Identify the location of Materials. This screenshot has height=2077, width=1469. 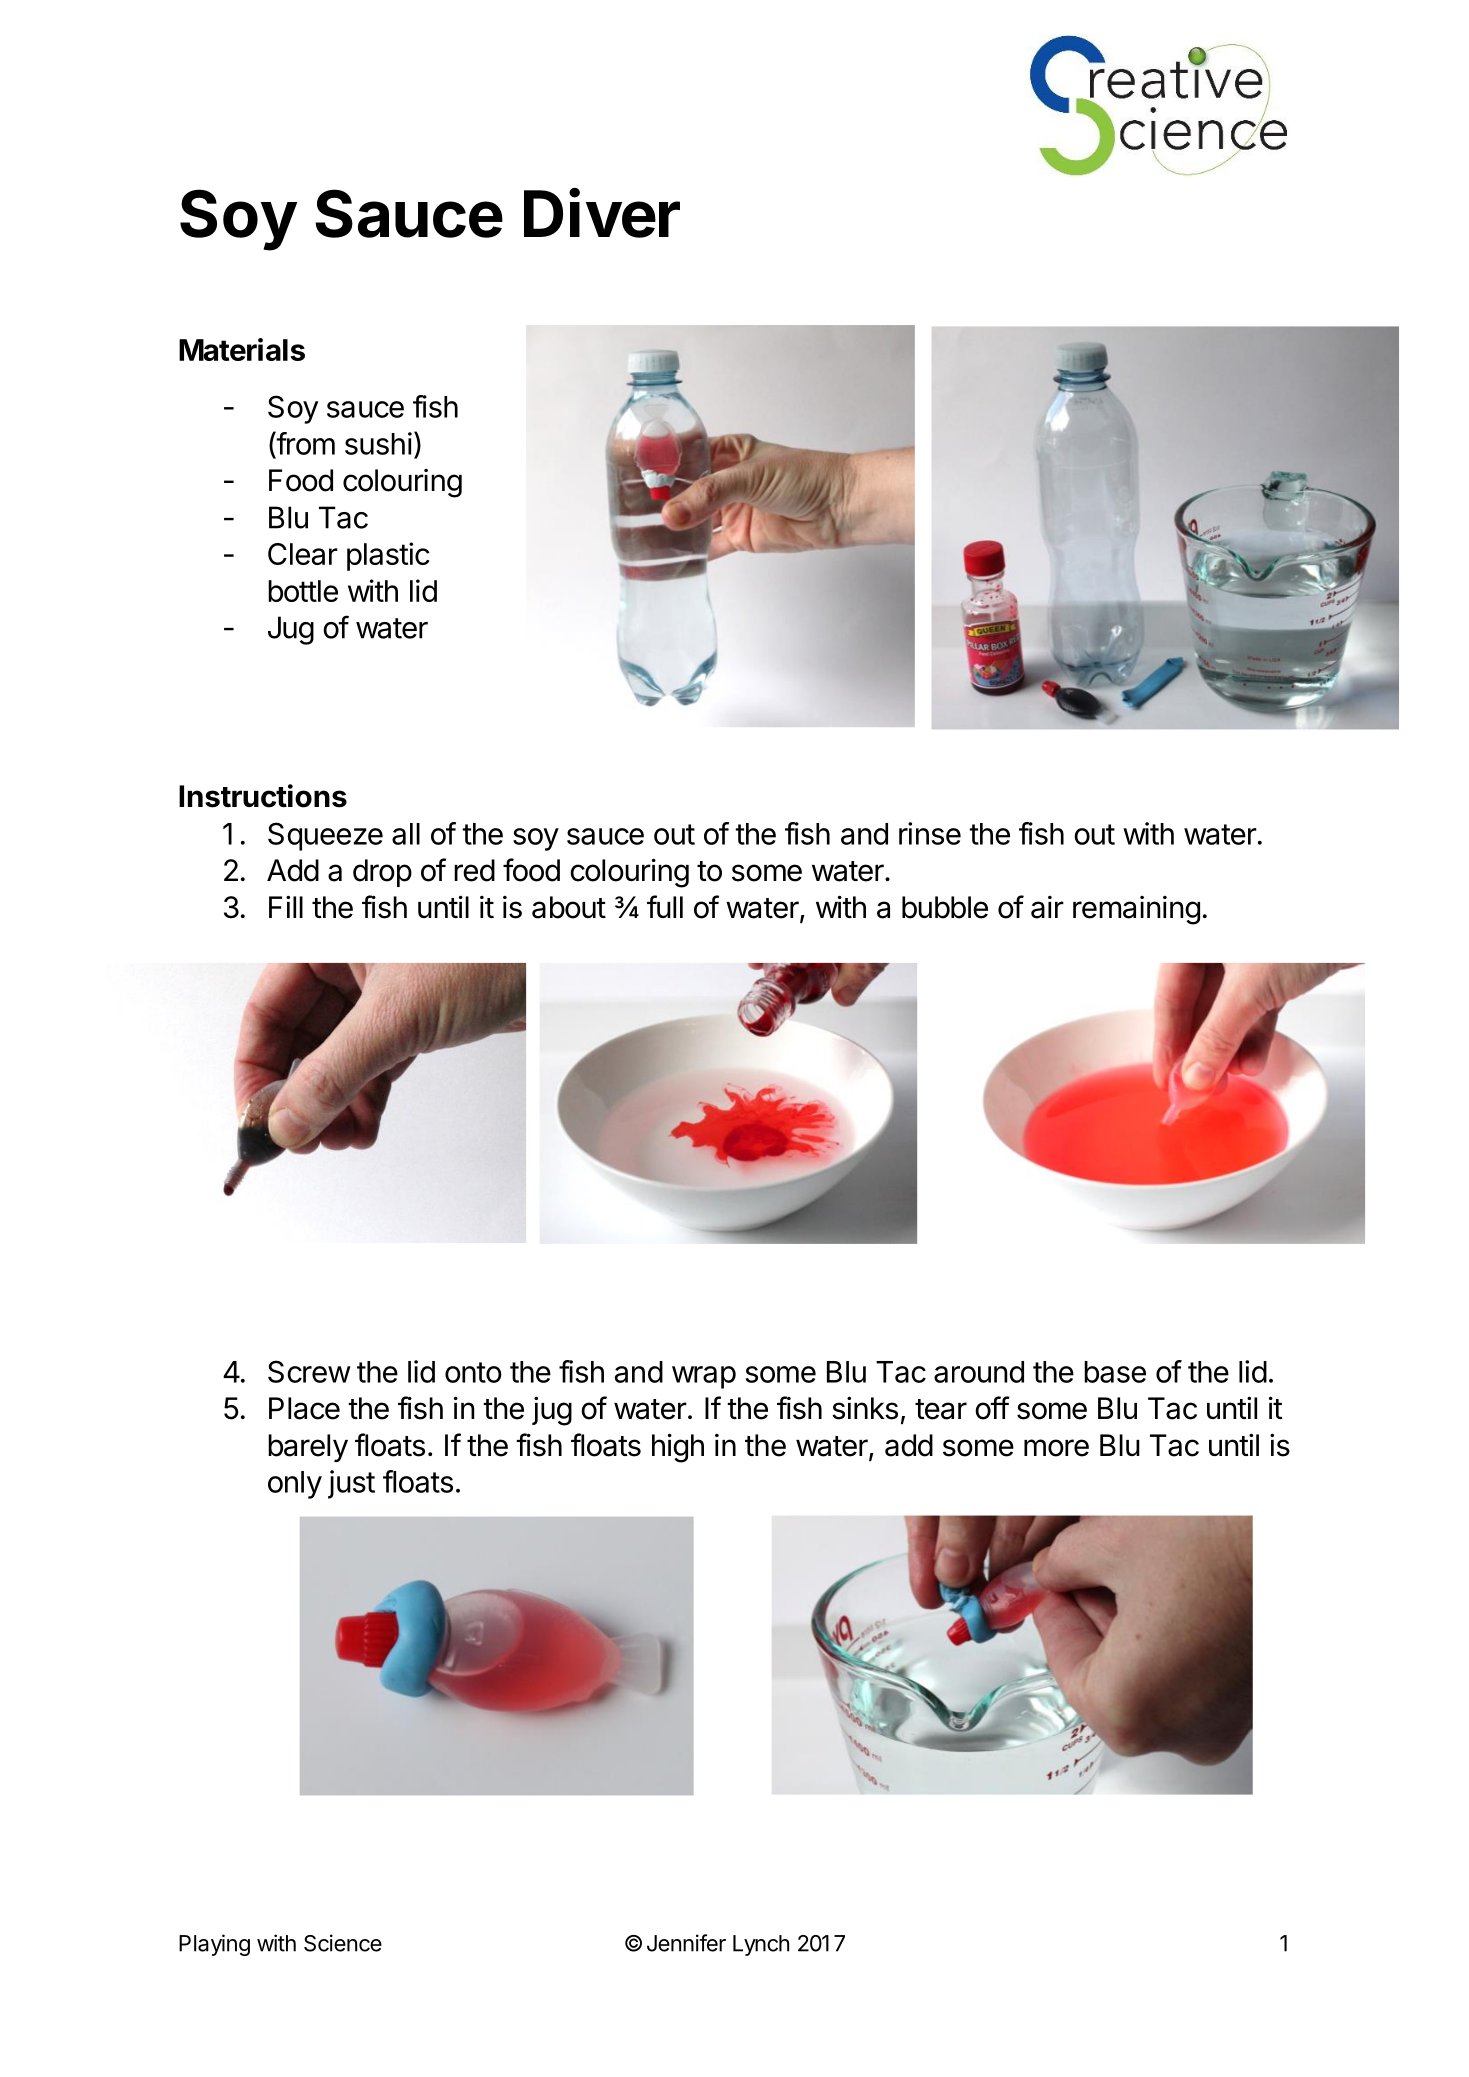
(242, 349).
